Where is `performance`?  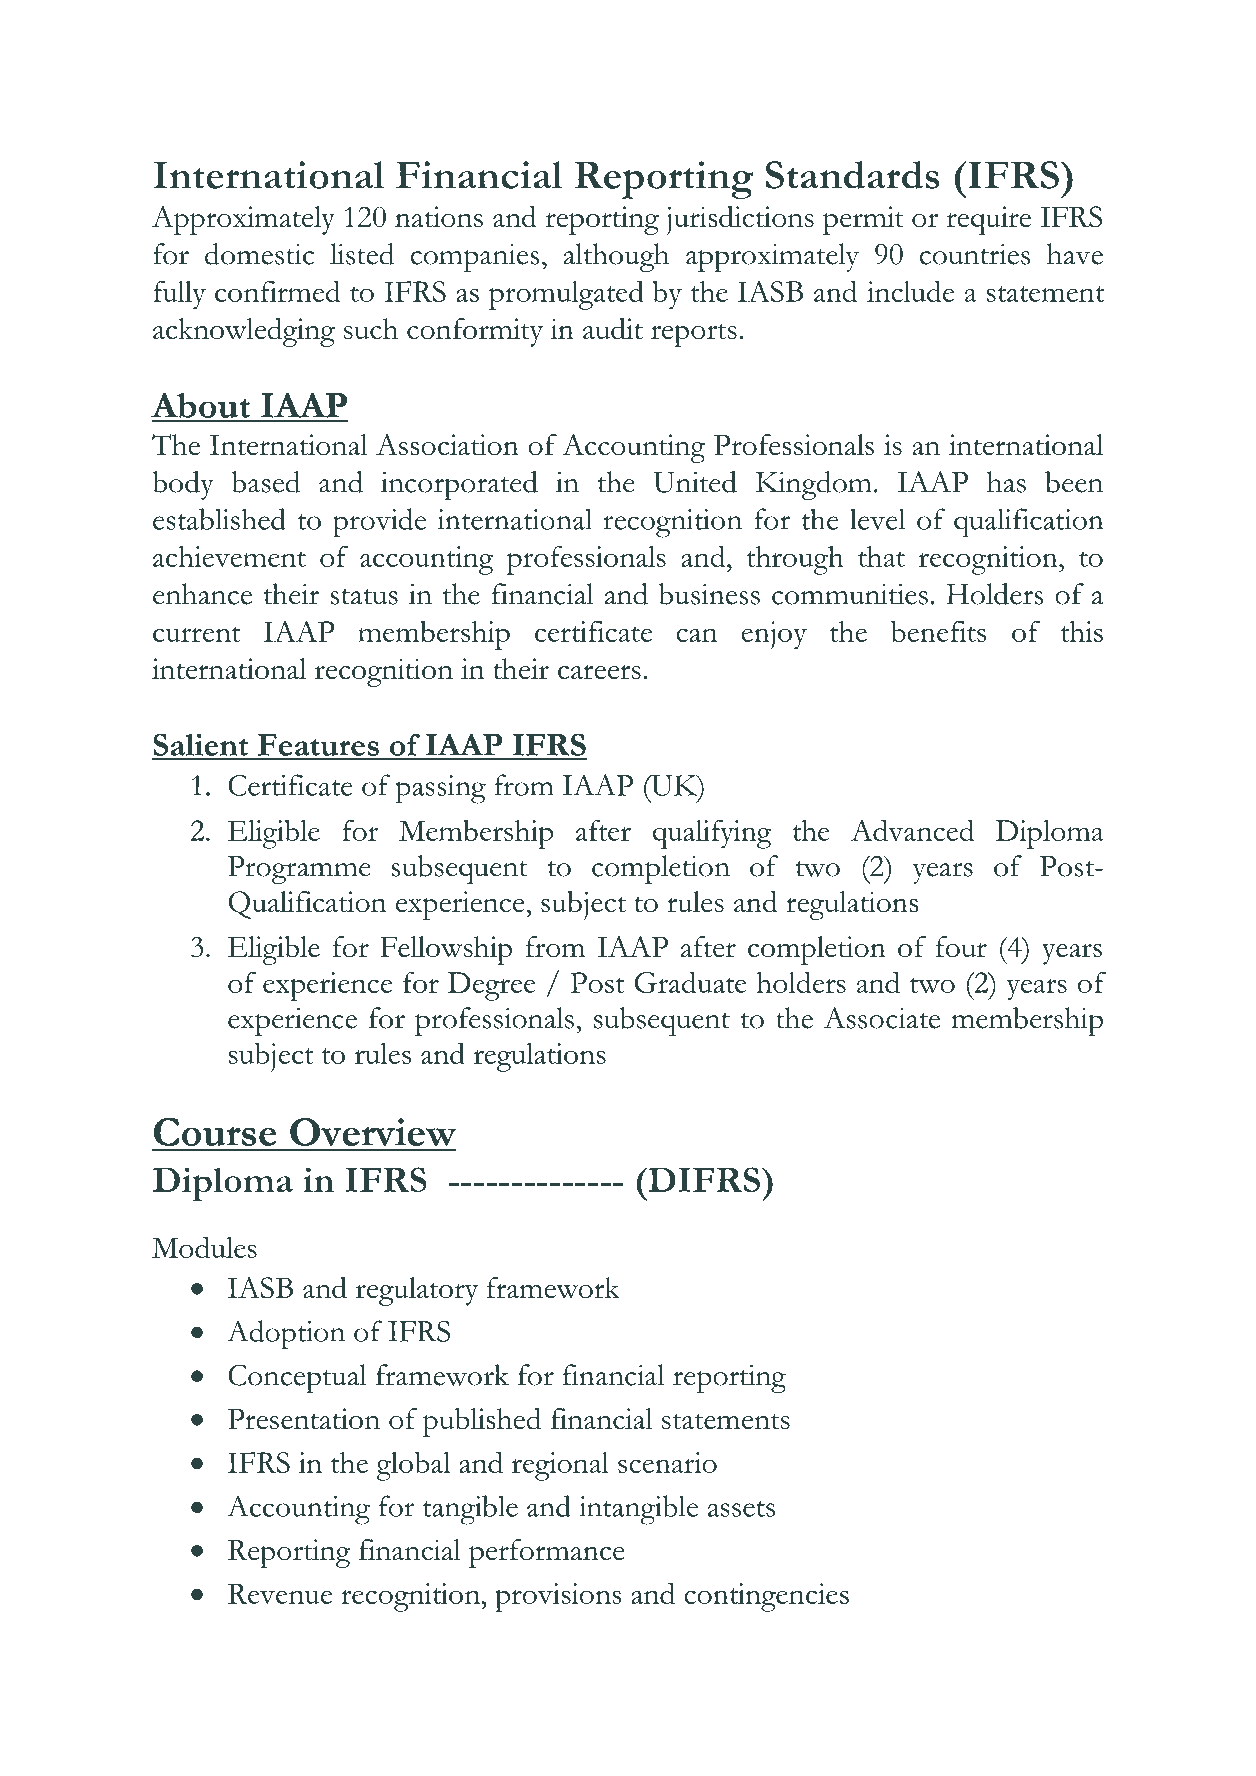
performance is located at coordinates (547, 1553).
